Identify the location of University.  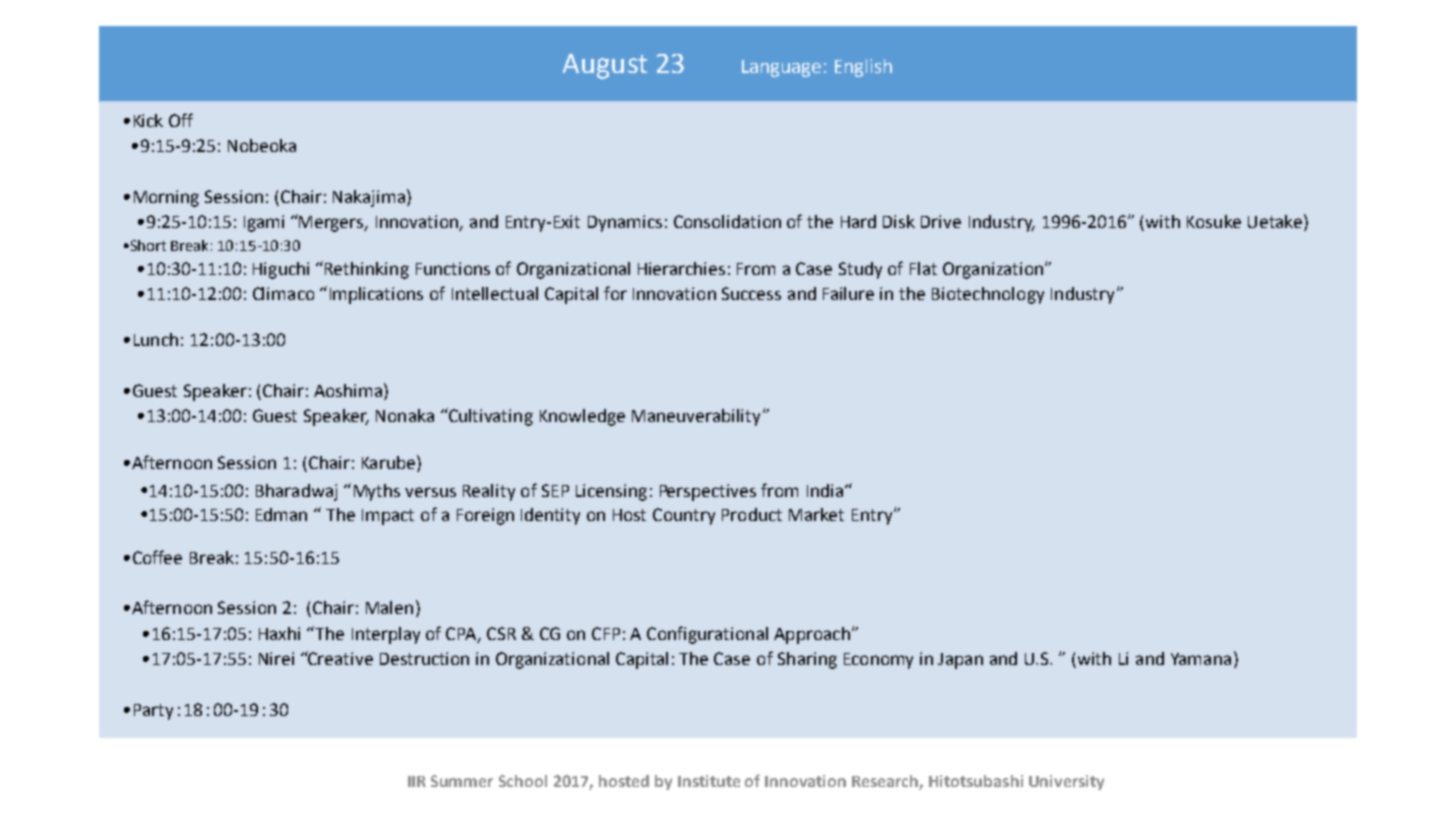
(1066, 782).
